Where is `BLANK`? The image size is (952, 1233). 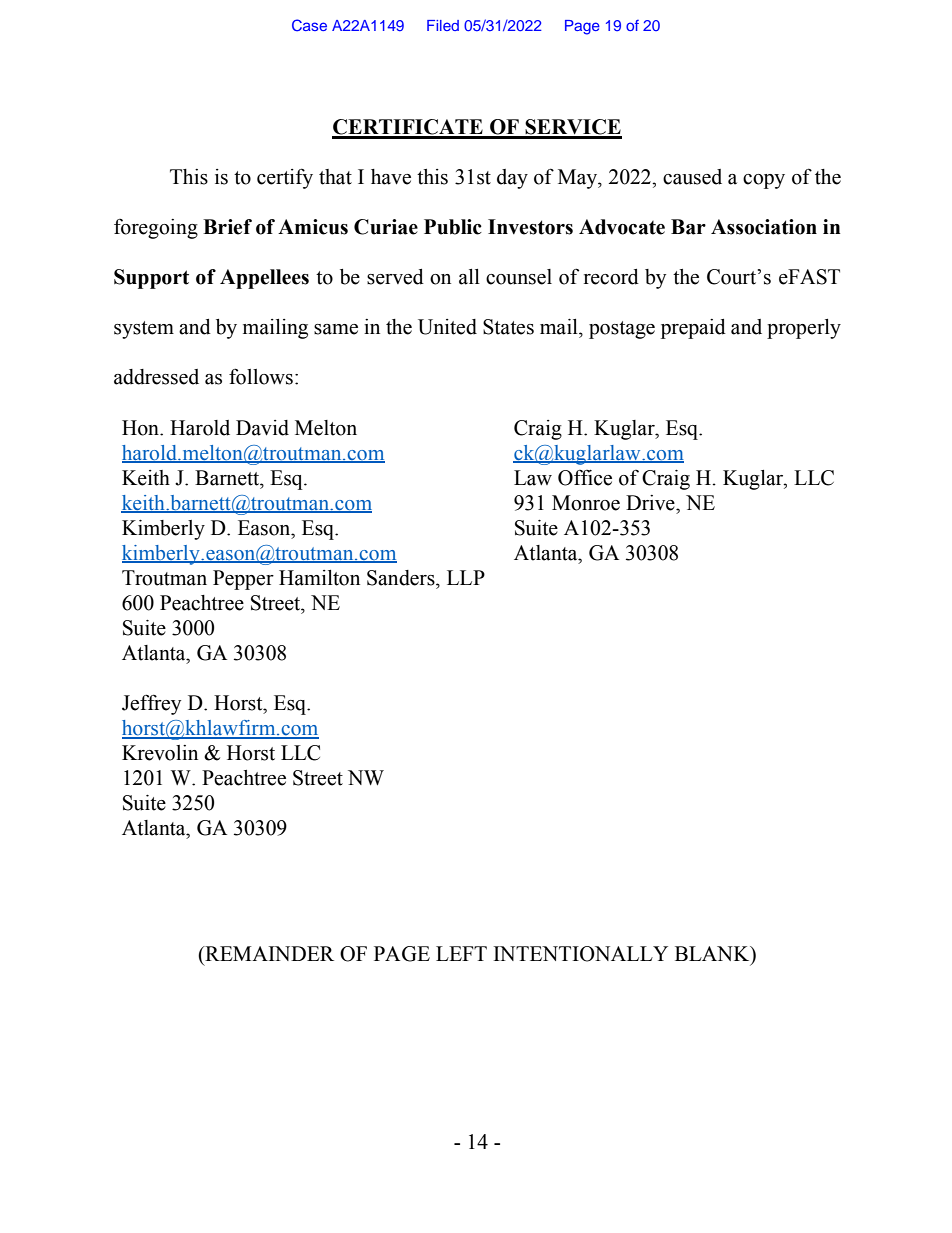
BLANK is located at coordinates (713, 955).
